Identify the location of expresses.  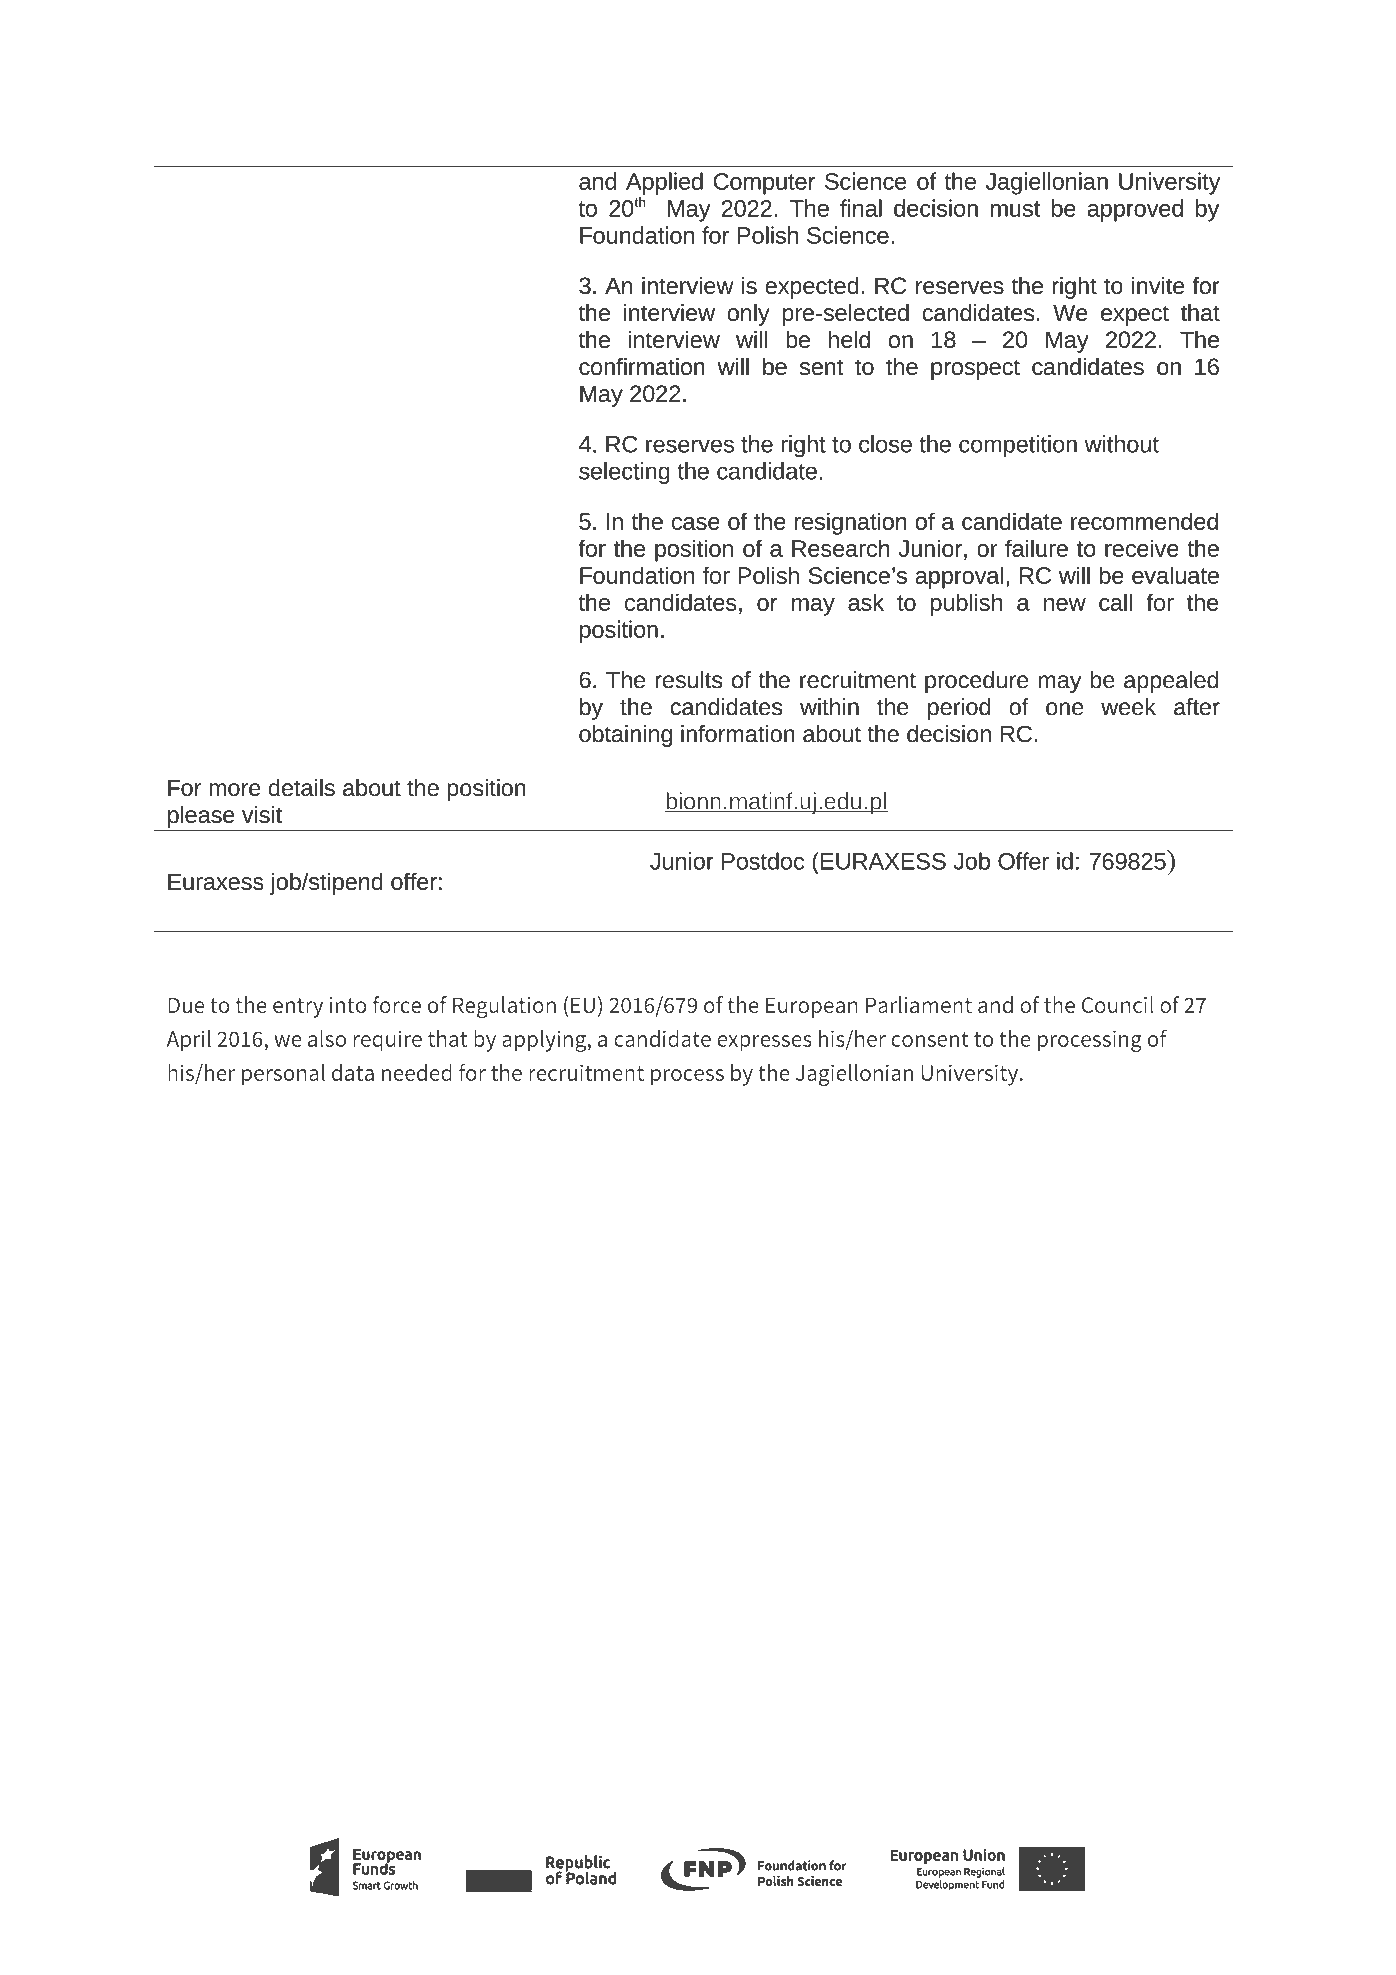
(764, 1043).
